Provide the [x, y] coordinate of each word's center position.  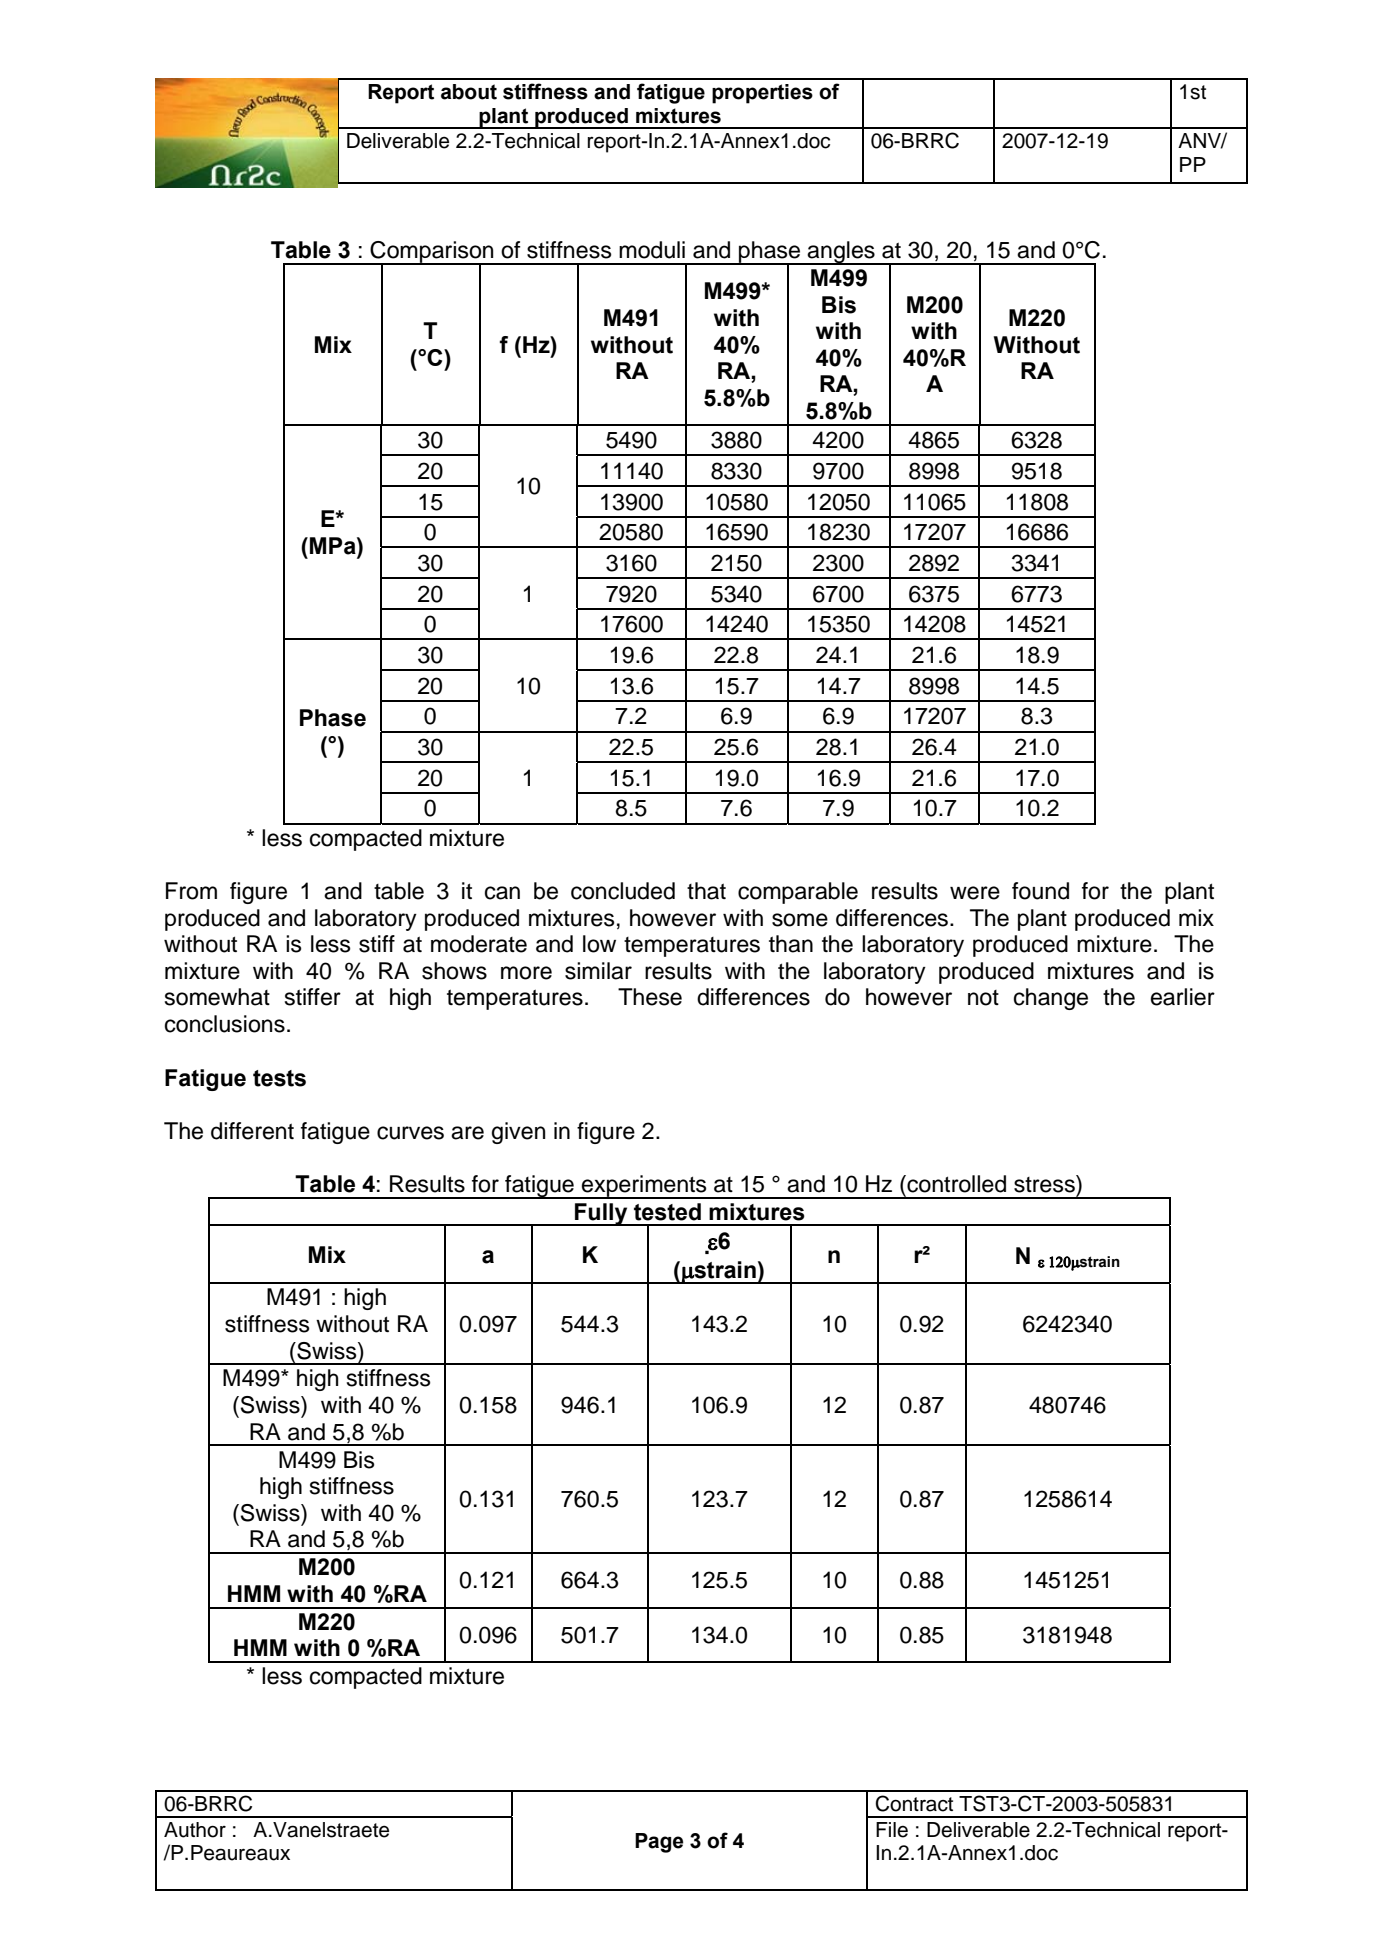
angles [841, 253]
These [650, 997]
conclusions [225, 1024]
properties [762, 94]
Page [659, 1843]
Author [195, 1830]
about [469, 92]
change [1051, 999]
